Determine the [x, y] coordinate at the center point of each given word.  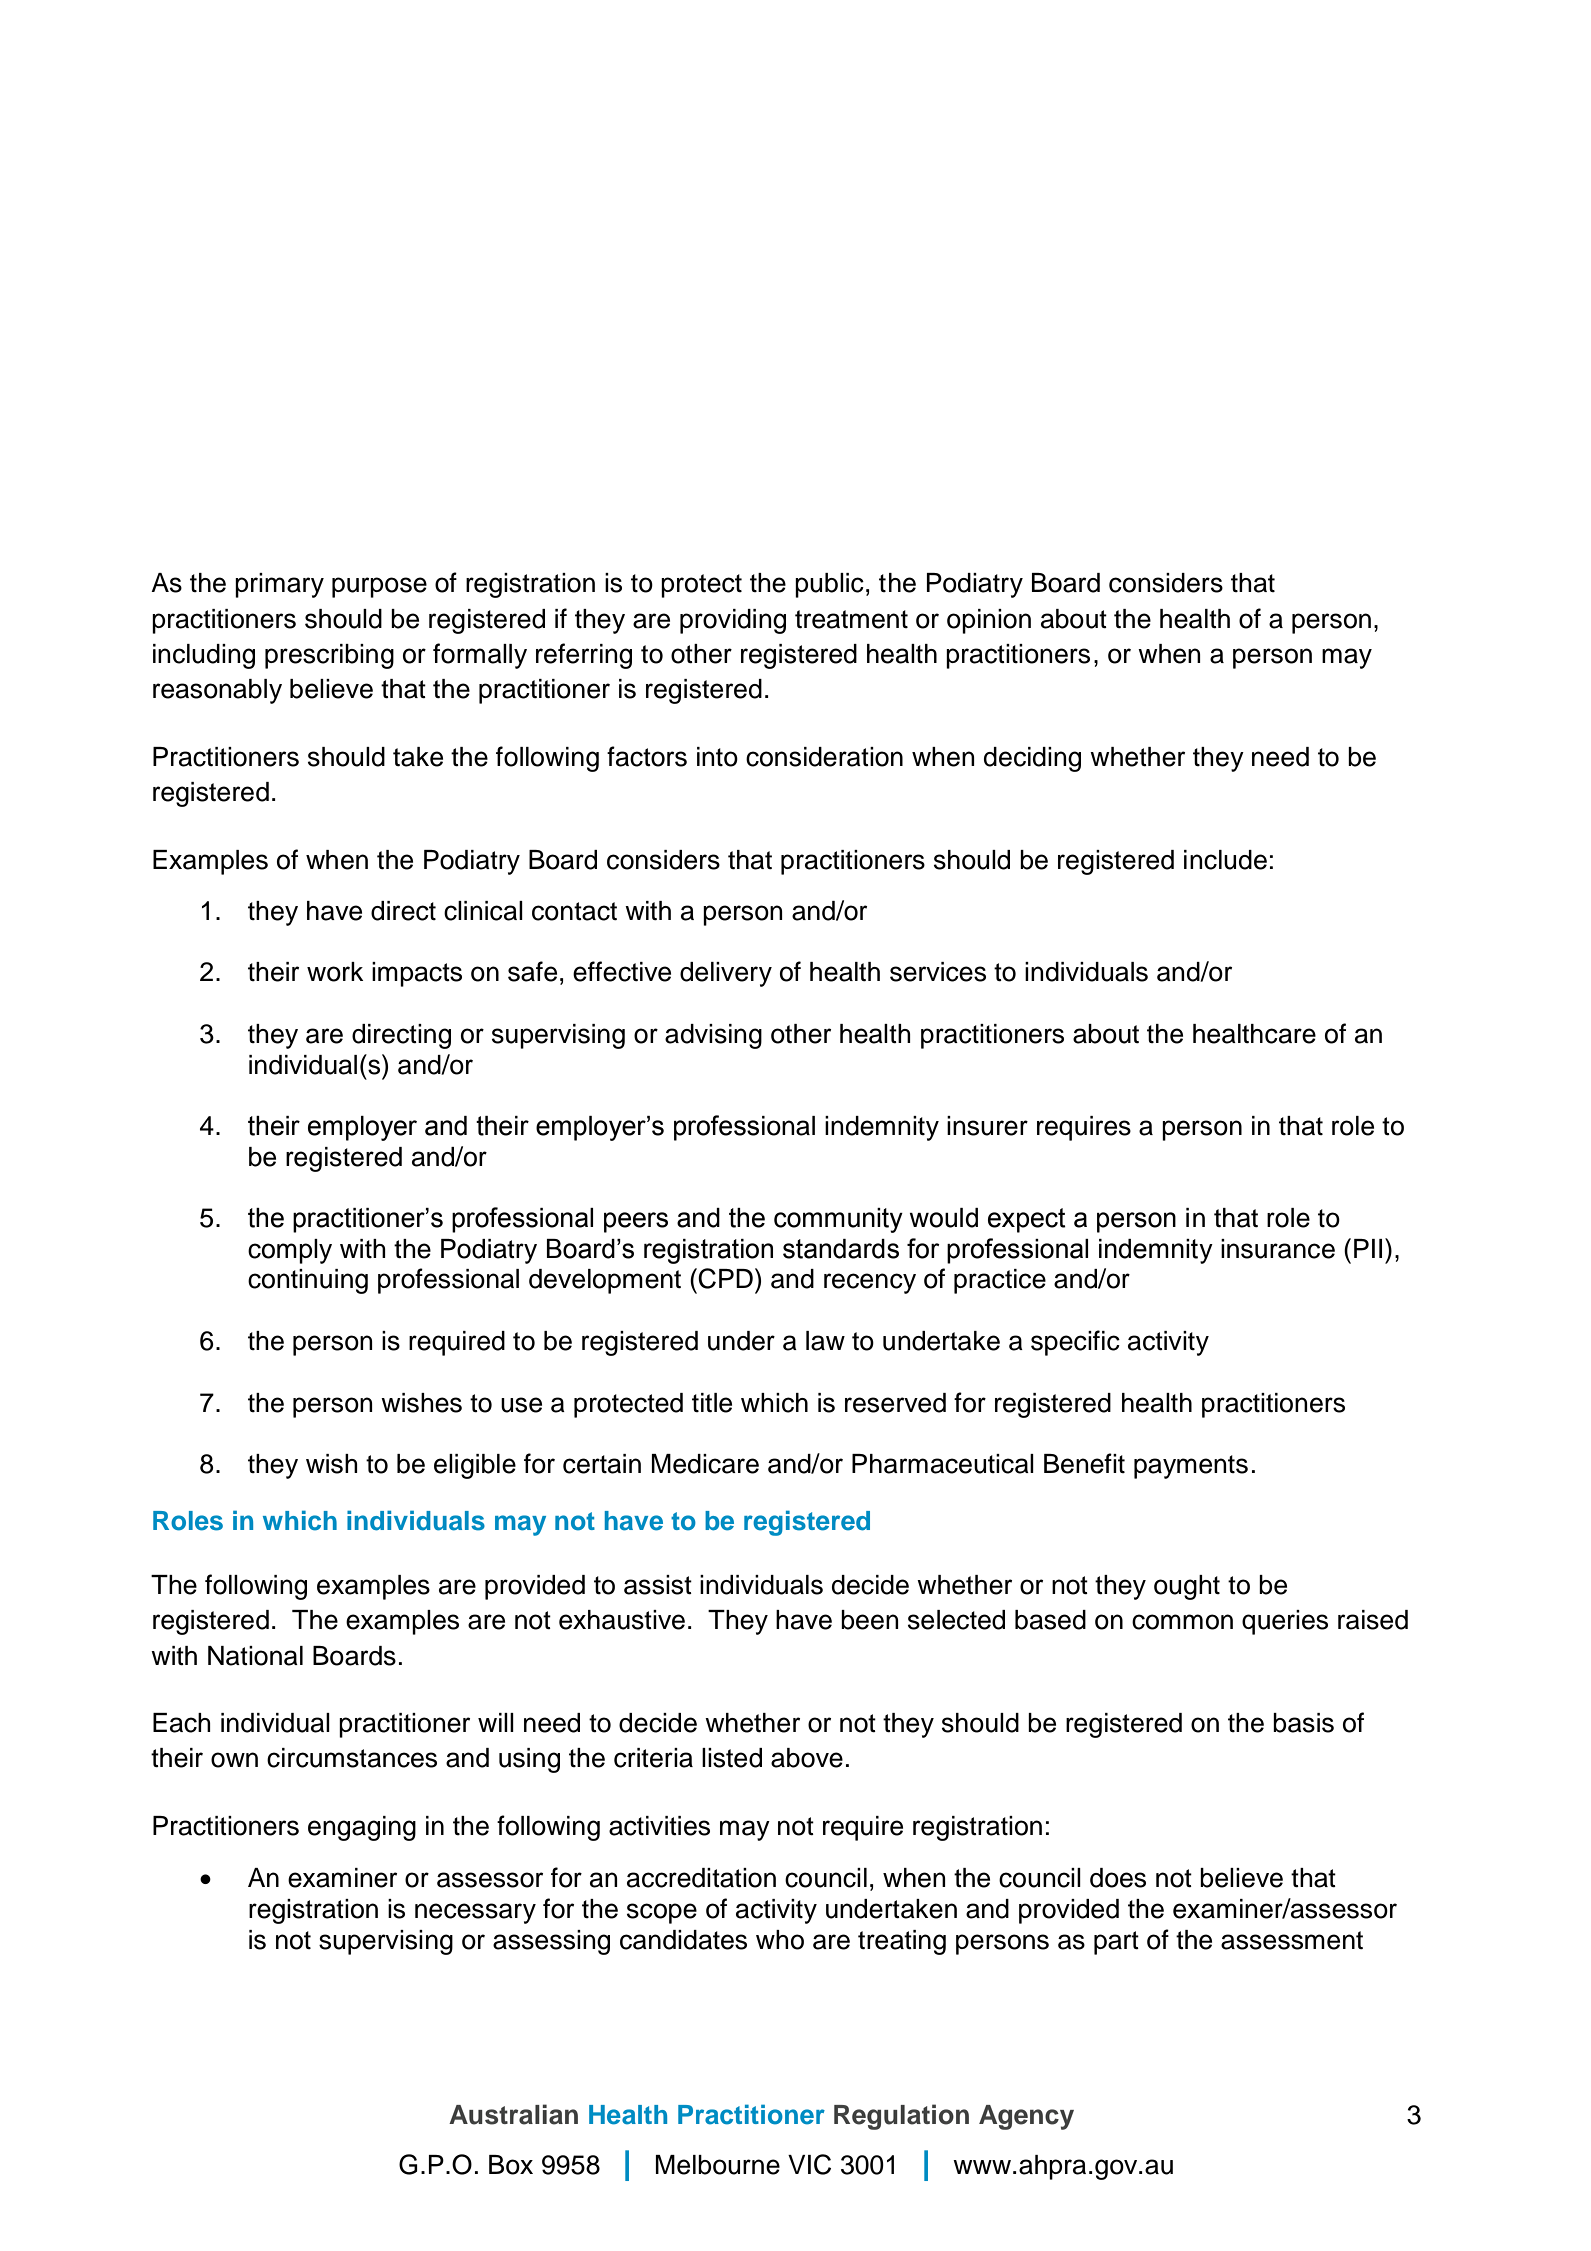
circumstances [352, 1758]
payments [1191, 1467]
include [1225, 860]
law [825, 1341]
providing [733, 621]
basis [1303, 1723]
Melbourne [718, 2165]
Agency [1026, 2117]
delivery [726, 974]
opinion [989, 621]
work [335, 972]
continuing [308, 1281]
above [807, 1758]
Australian [513, 2114]
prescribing [329, 656]
